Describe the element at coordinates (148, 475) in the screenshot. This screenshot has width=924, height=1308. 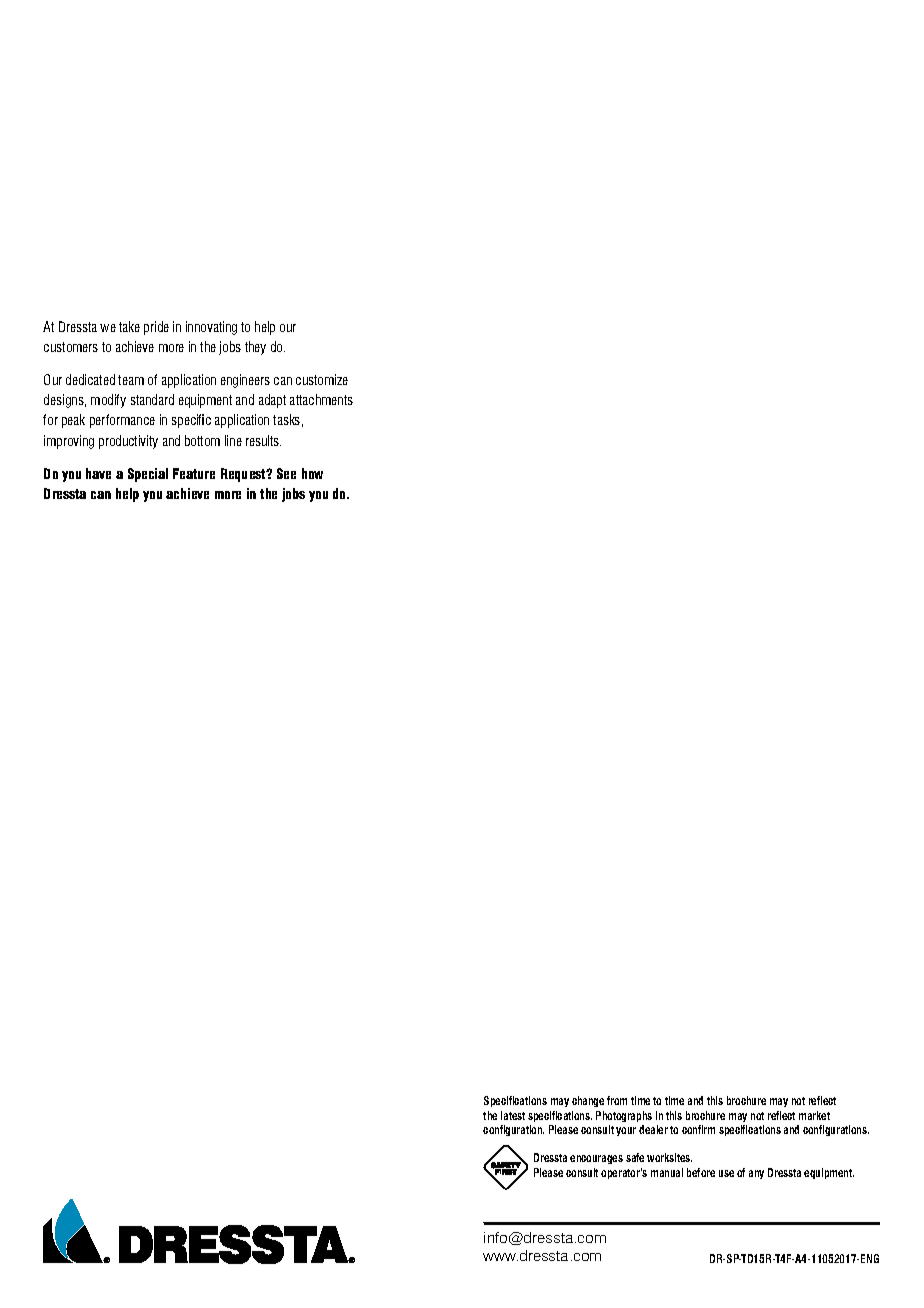
I see `Special` at that location.
